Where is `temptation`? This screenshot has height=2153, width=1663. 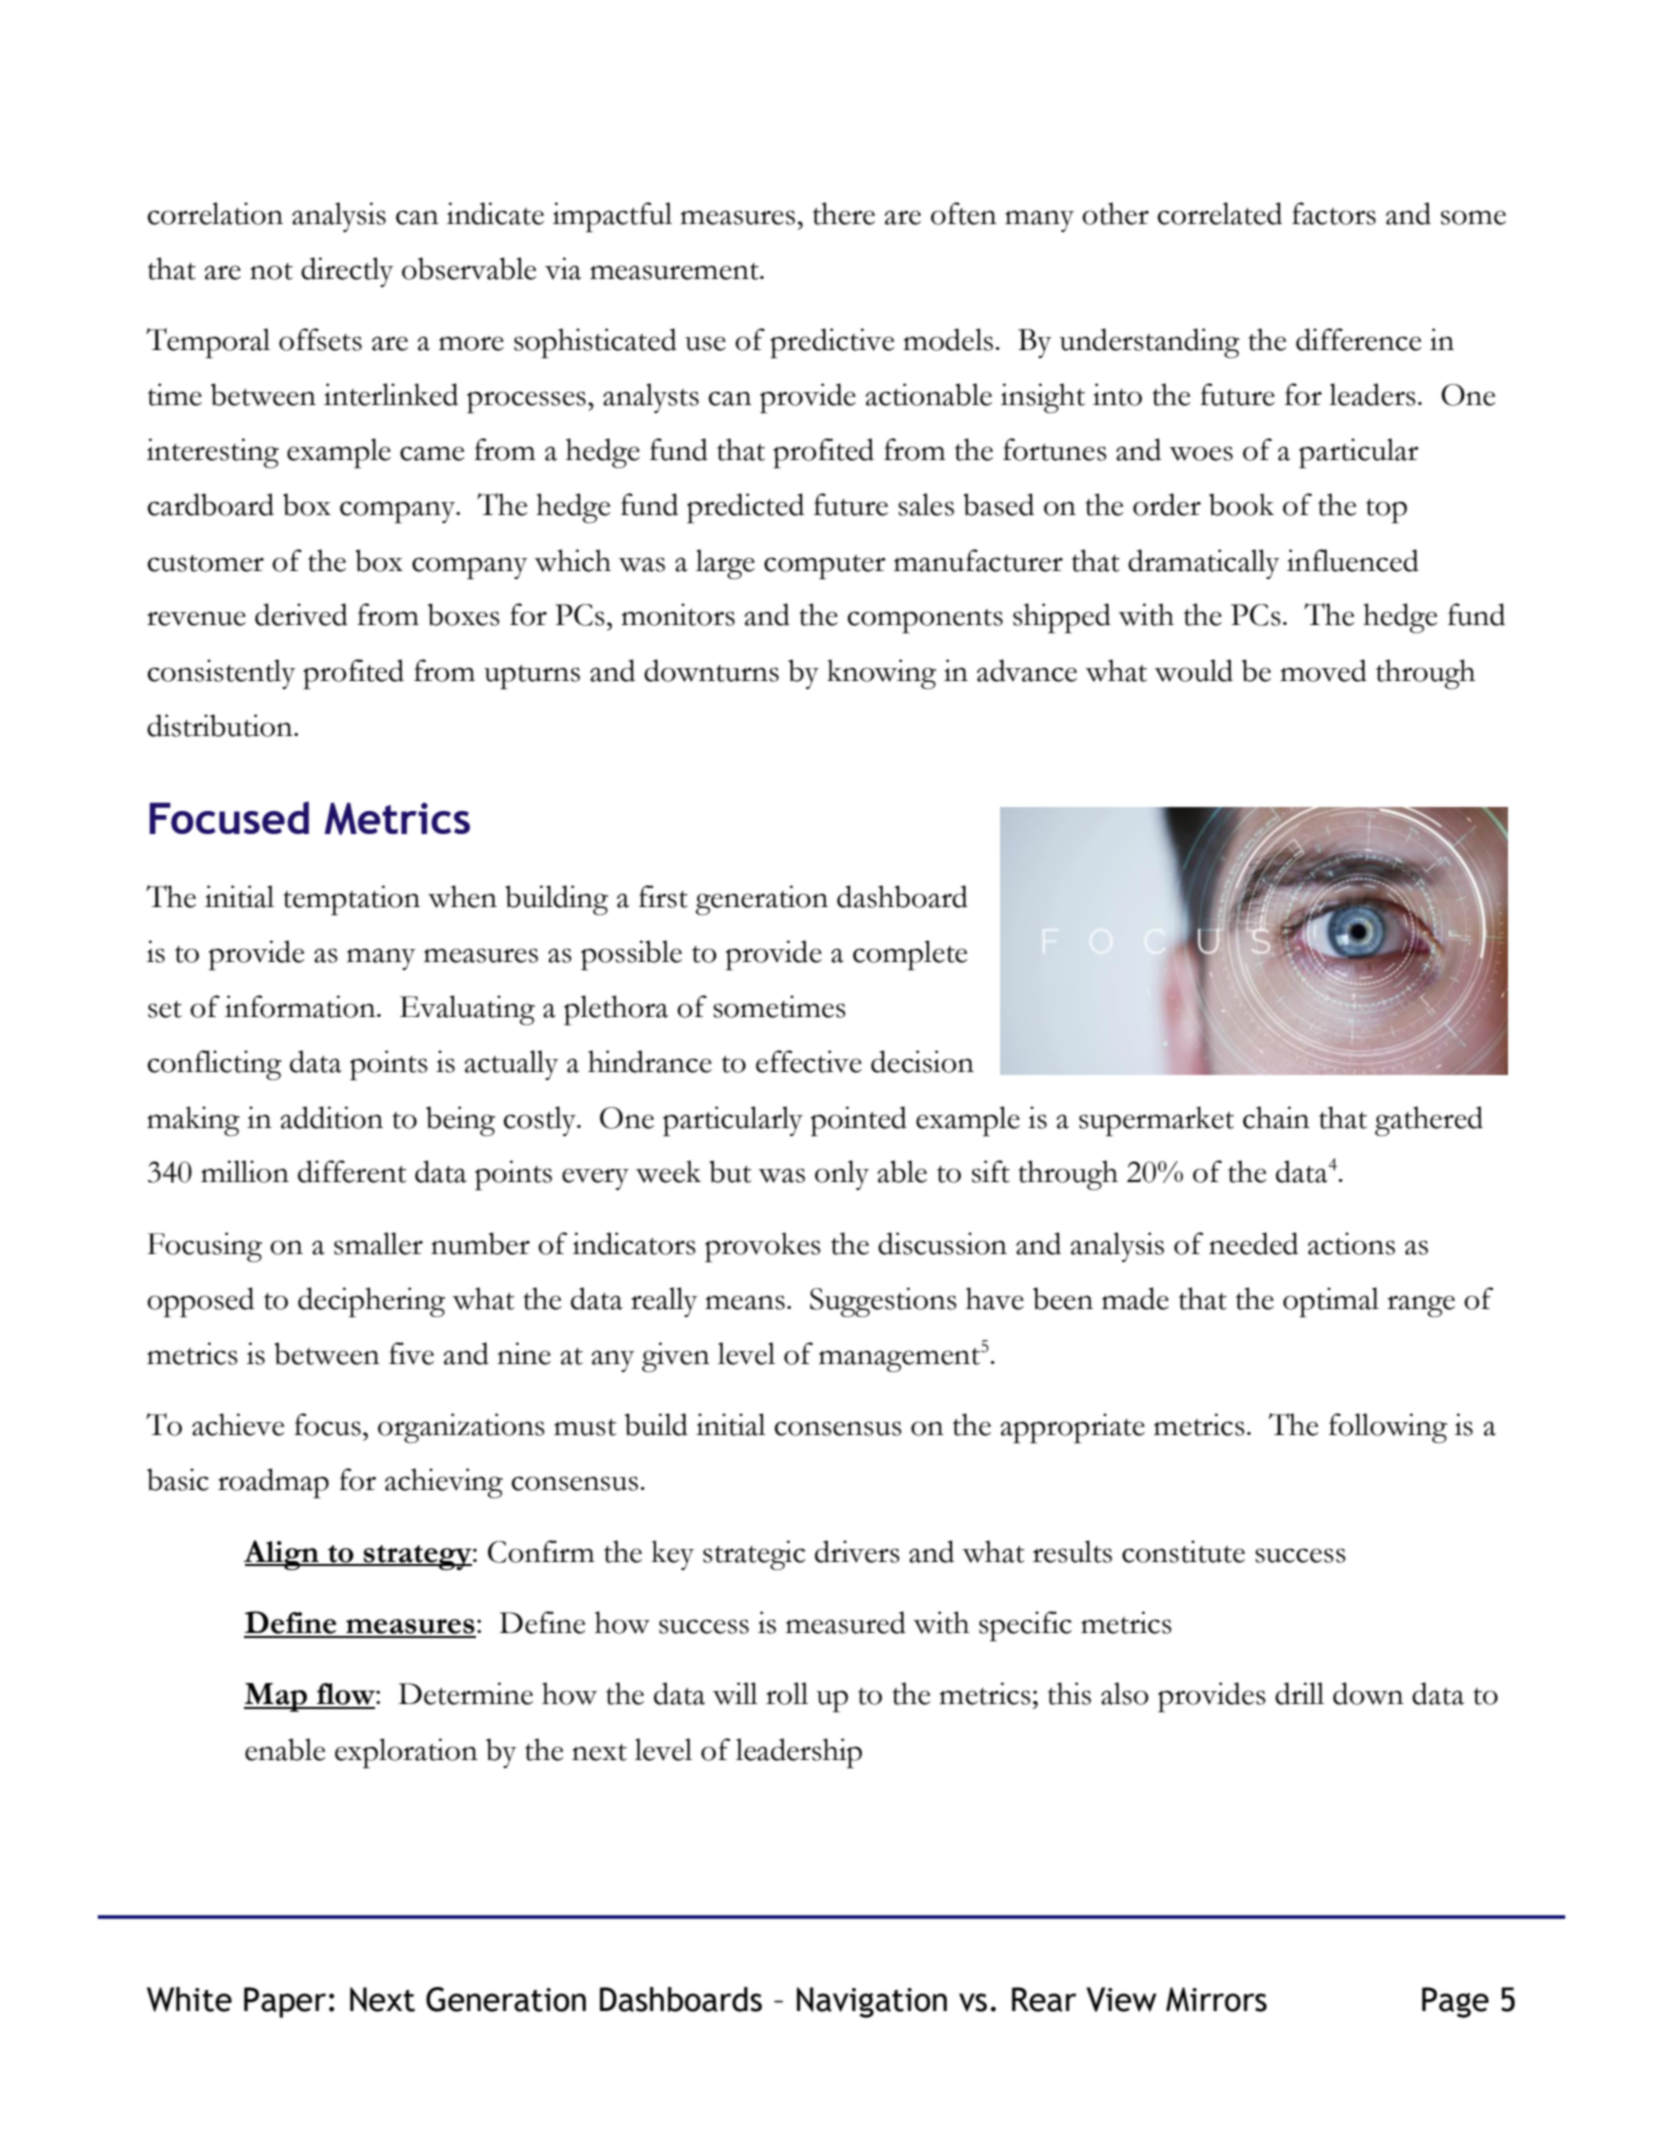 temptation is located at coordinates (351, 900).
